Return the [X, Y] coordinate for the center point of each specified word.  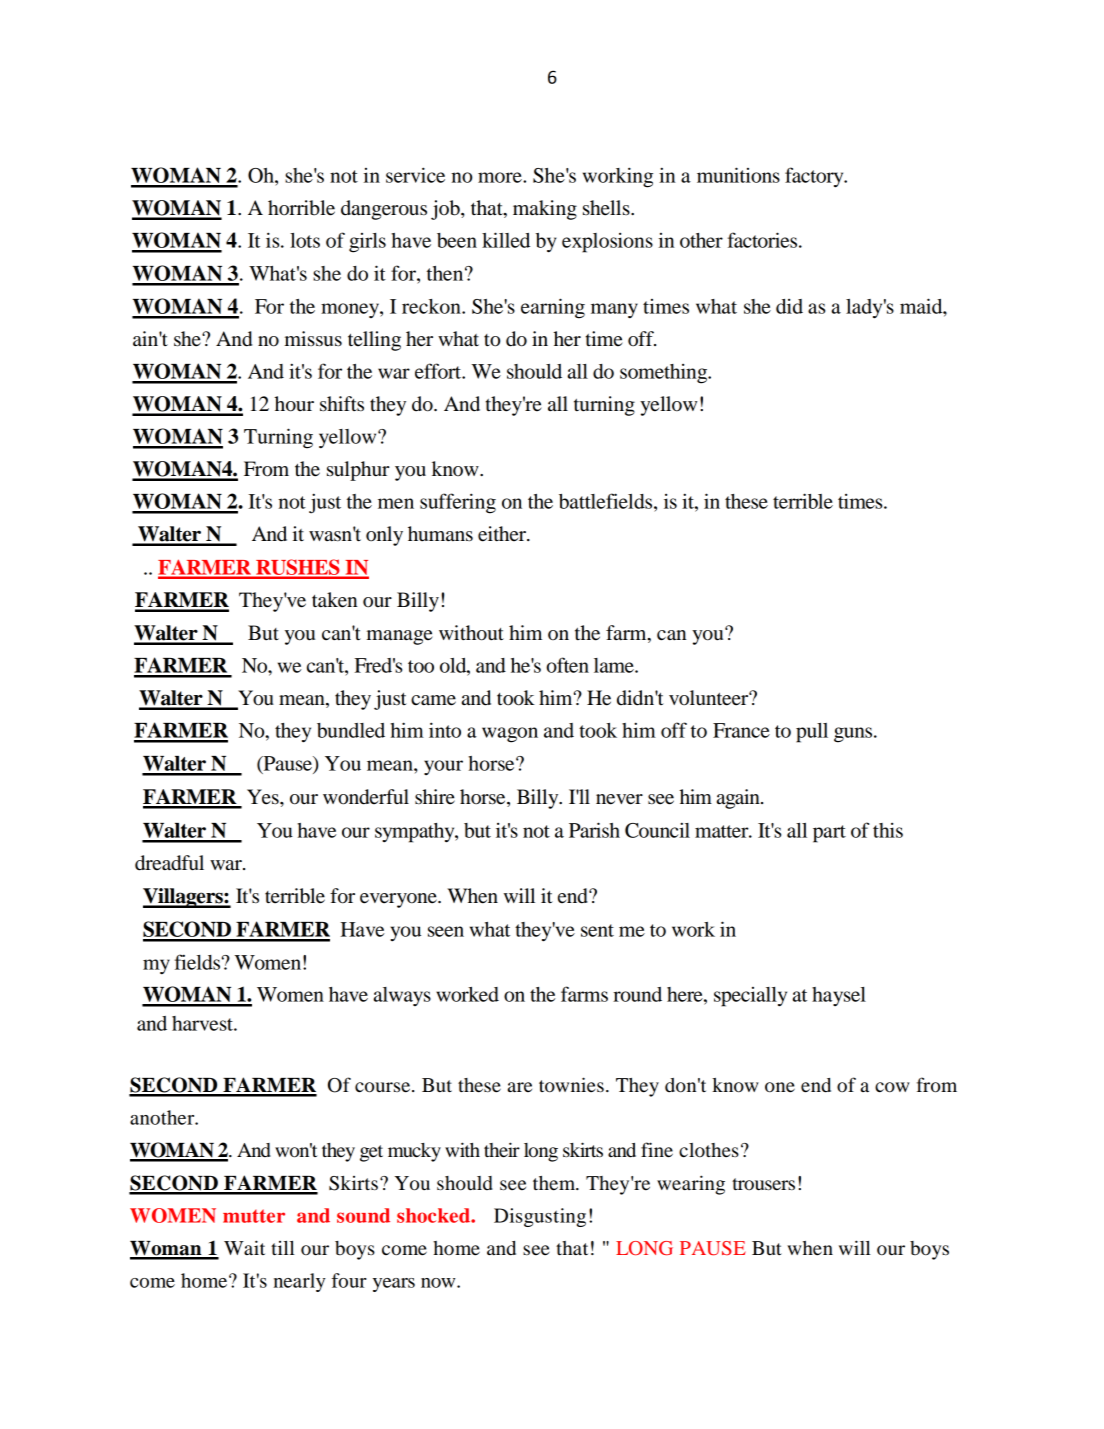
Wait [244, 1247]
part [829, 834]
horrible [301, 208]
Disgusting [540, 1217]
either [503, 534]
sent [597, 930]
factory [815, 177]
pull [812, 733]
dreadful [169, 863]
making [545, 210]
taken [335, 600]
